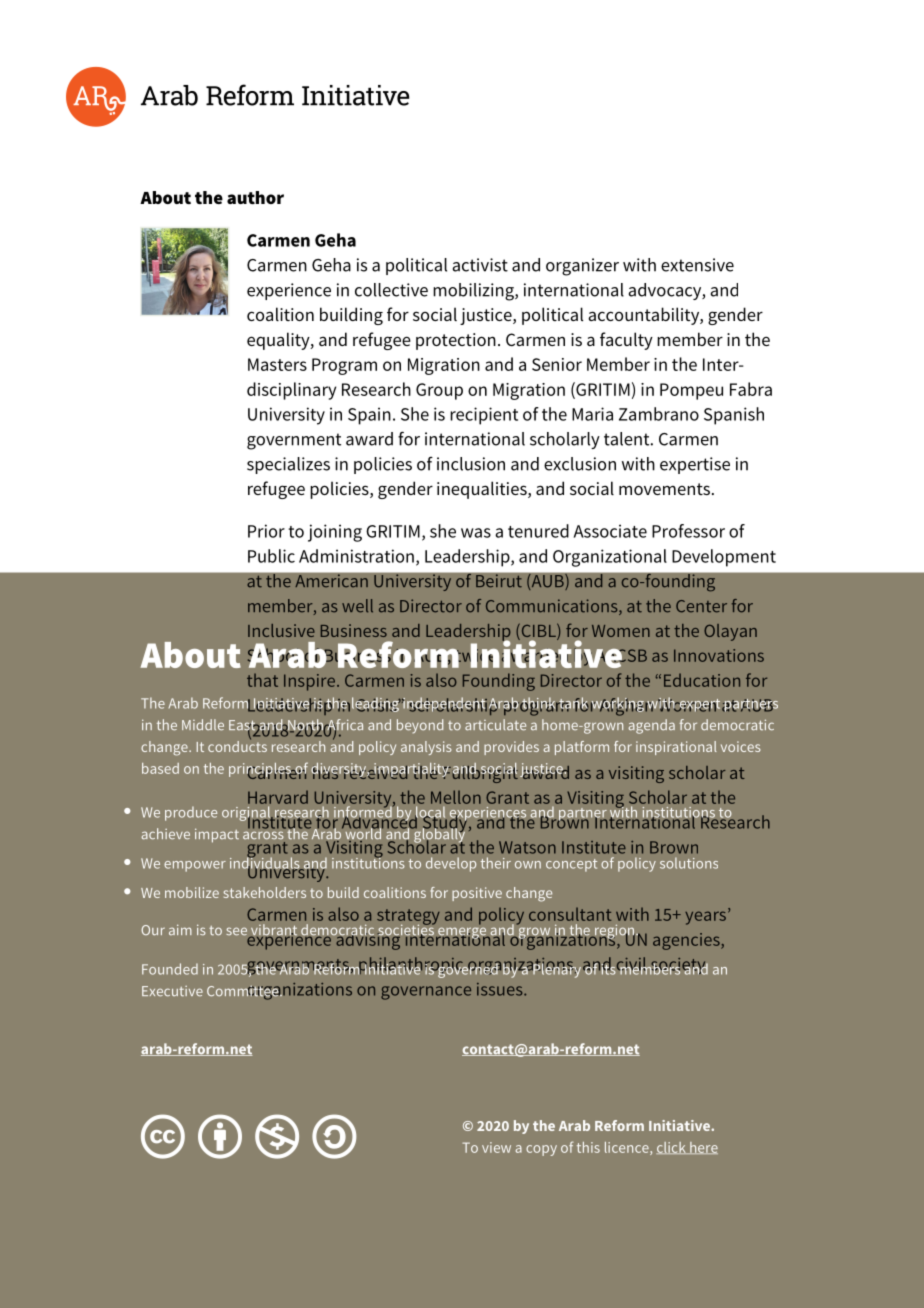 Image resolution: width=924 pixels, height=1308 pixels. Describe the element at coordinates (255, 197) in the screenshot. I see `author` at that location.
